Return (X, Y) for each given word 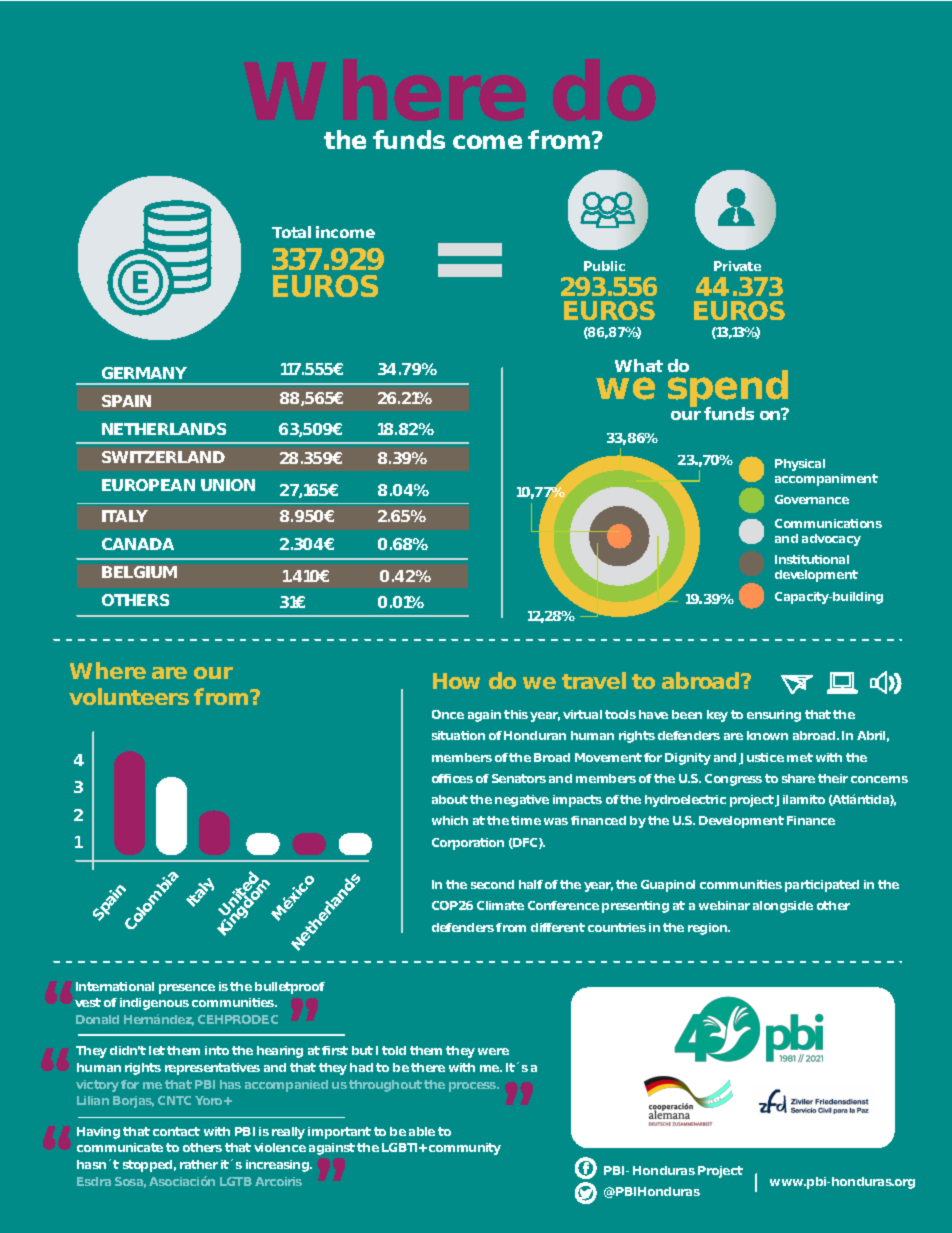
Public (604, 266)
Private (737, 266)
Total (291, 232)
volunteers (129, 696)
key (717, 716)
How (456, 681)
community (465, 1149)
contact (176, 1131)
